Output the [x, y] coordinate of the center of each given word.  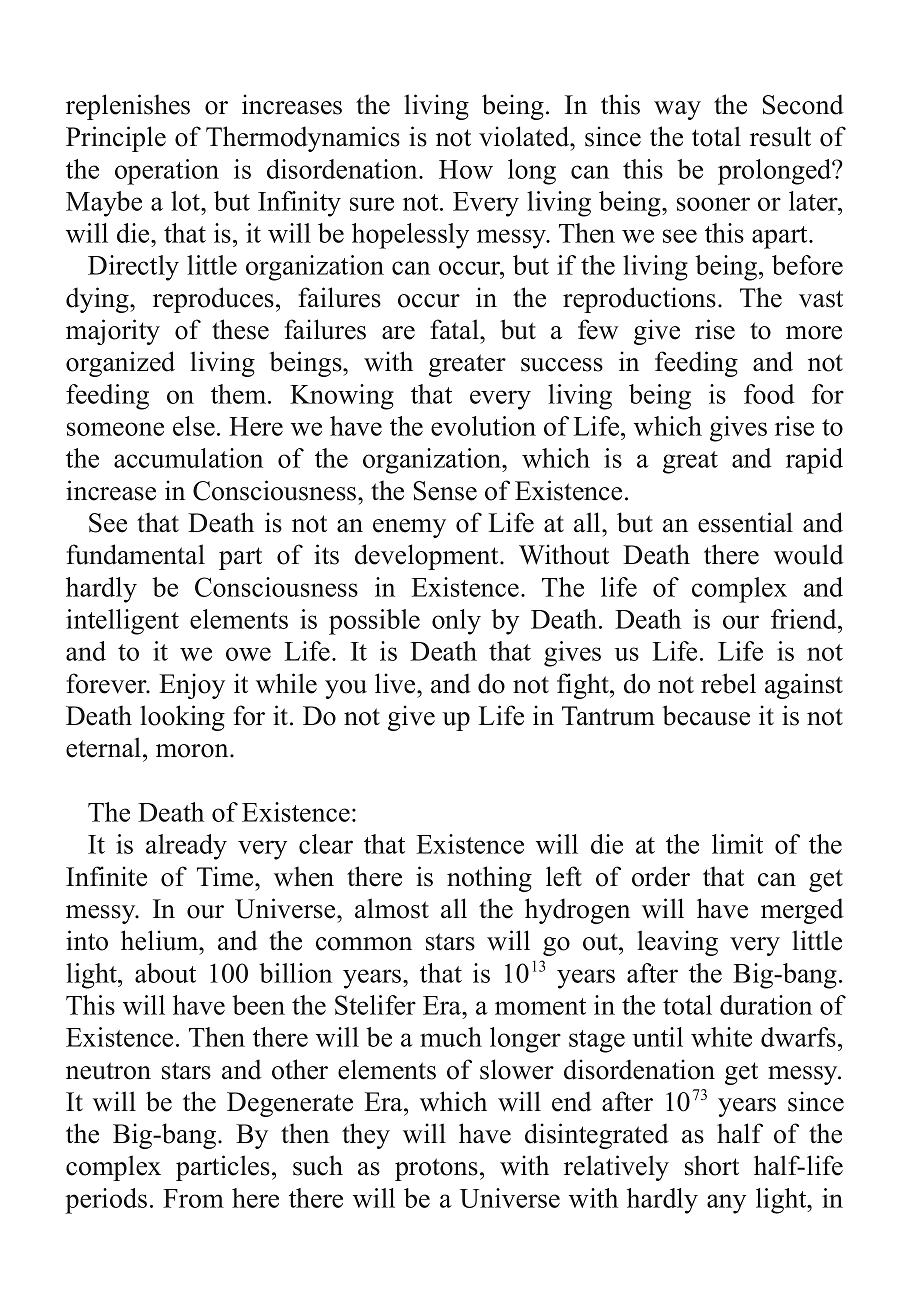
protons [436, 1169]
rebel [728, 683]
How [466, 169]
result [780, 136]
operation [167, 172]
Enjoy [192, 686]
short [712, 1165]
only [456, 622]
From [193, 1198]
